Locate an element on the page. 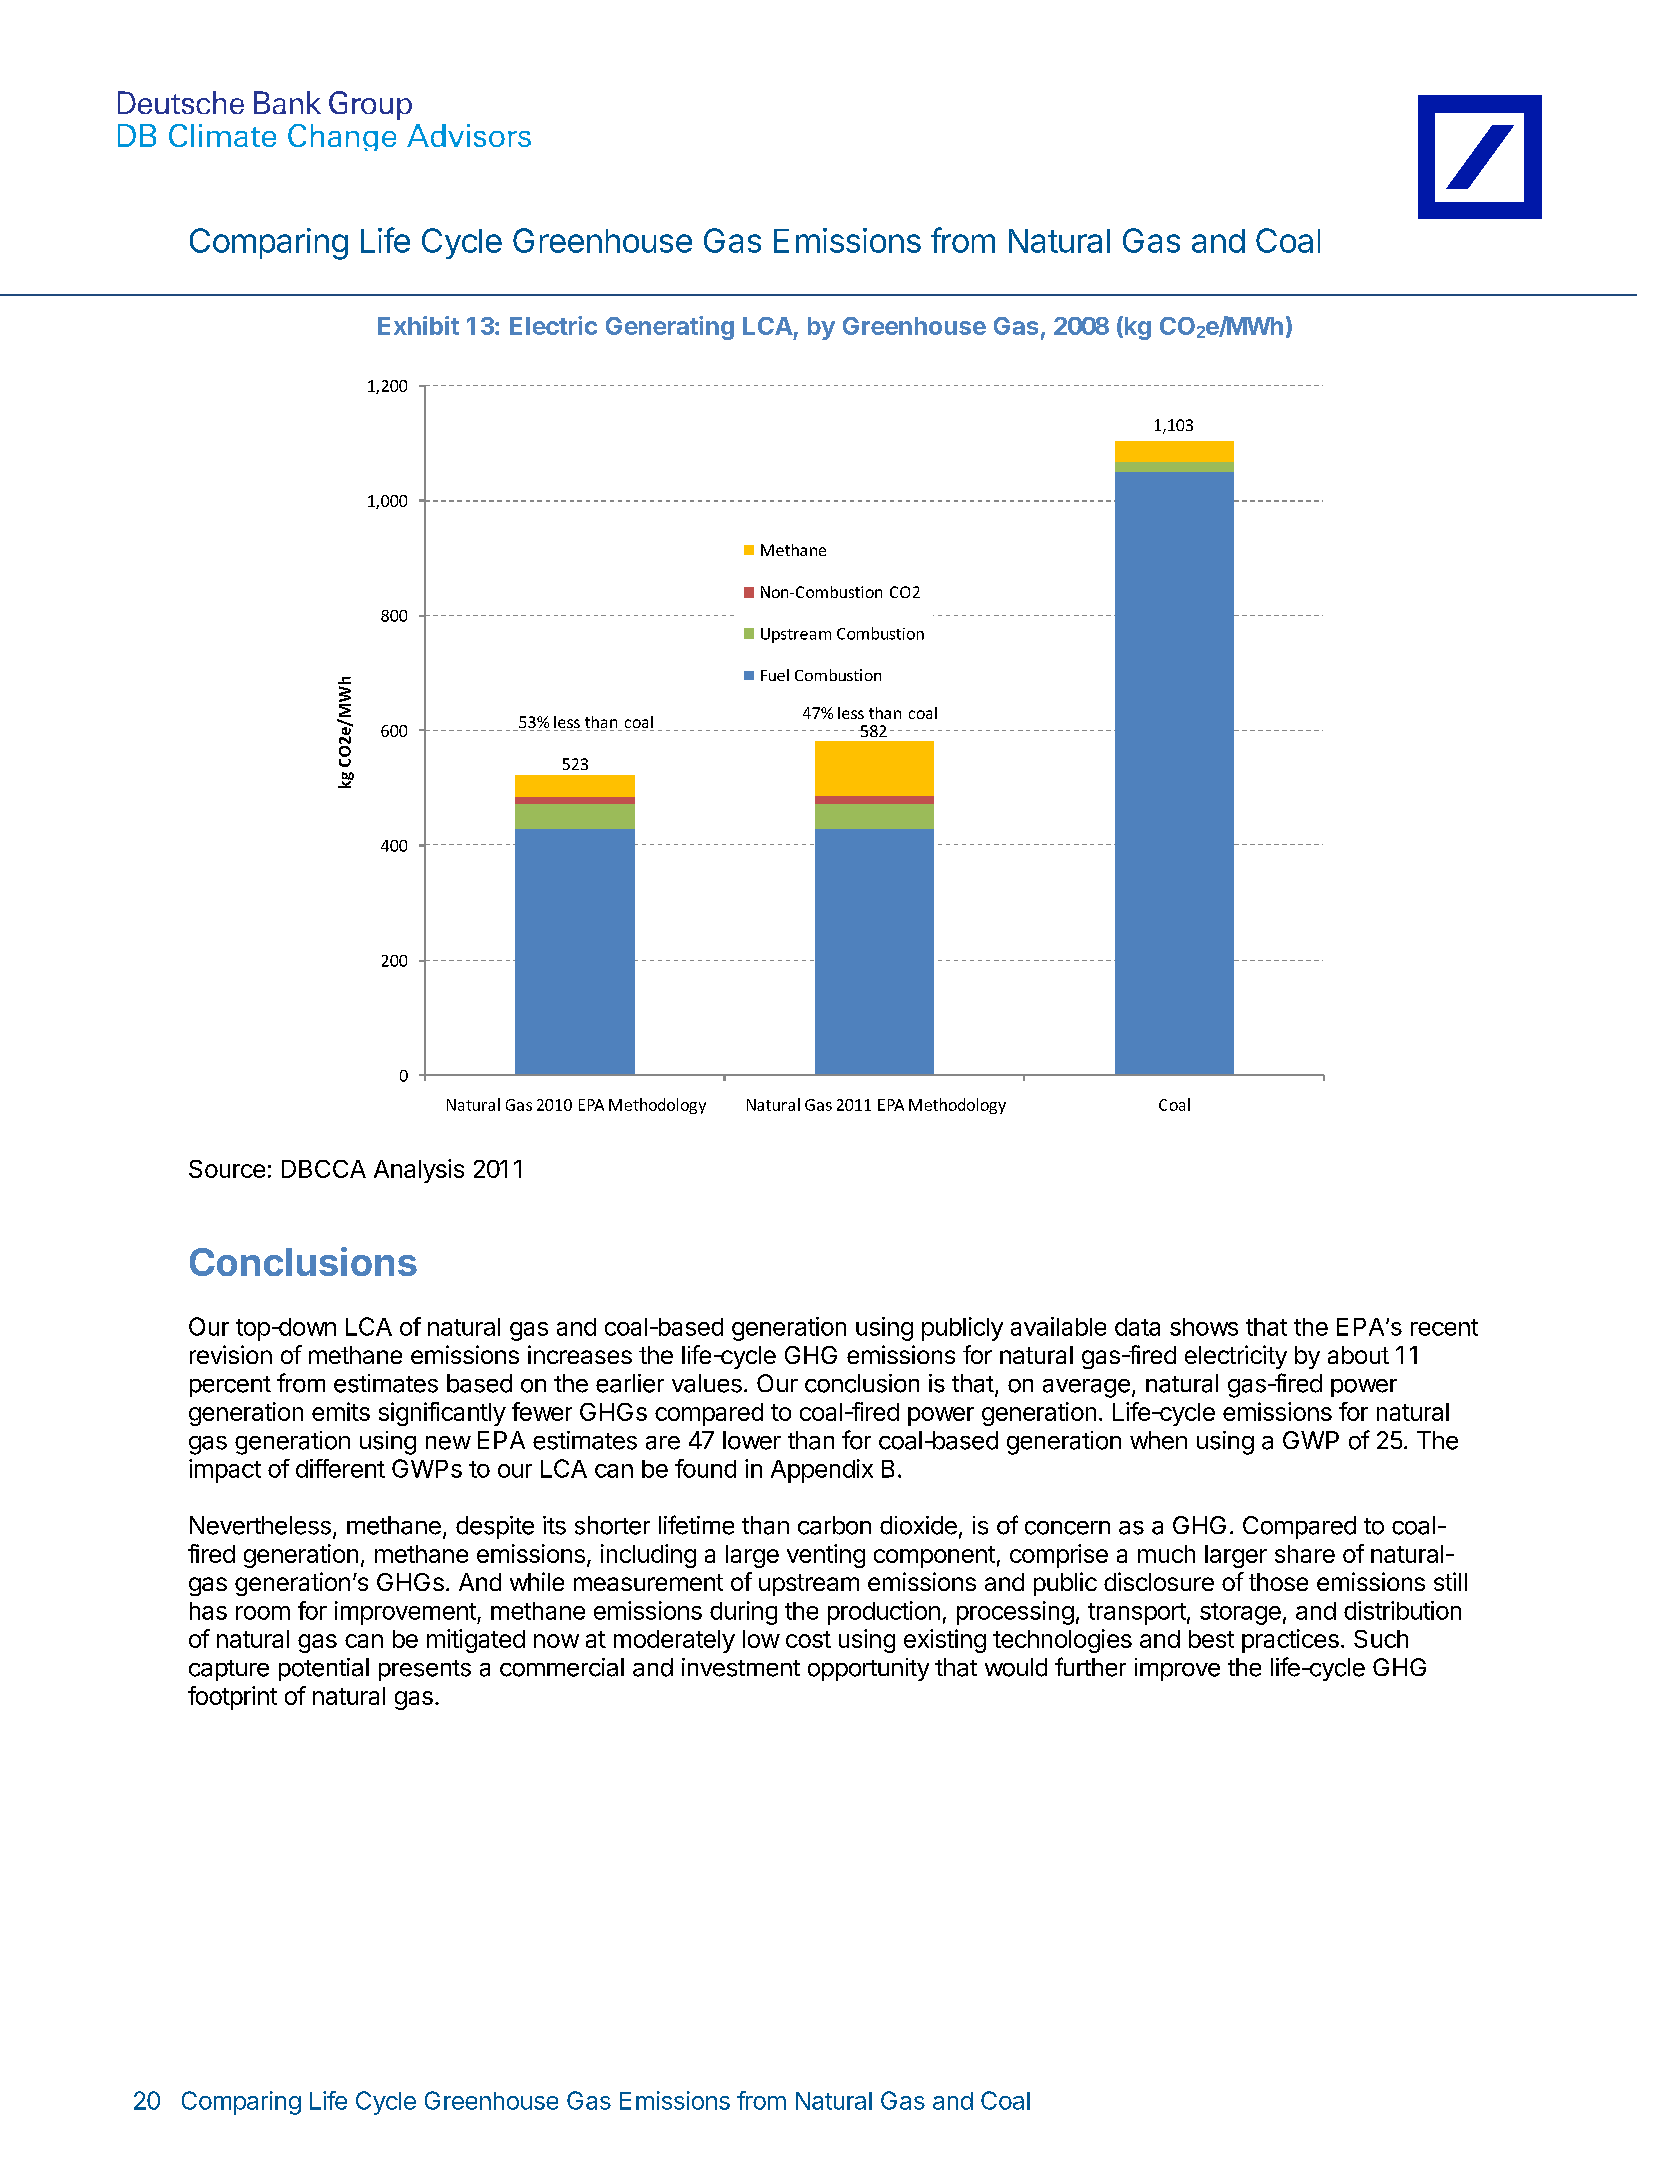  cost is located at coordinates (808, 1639).
